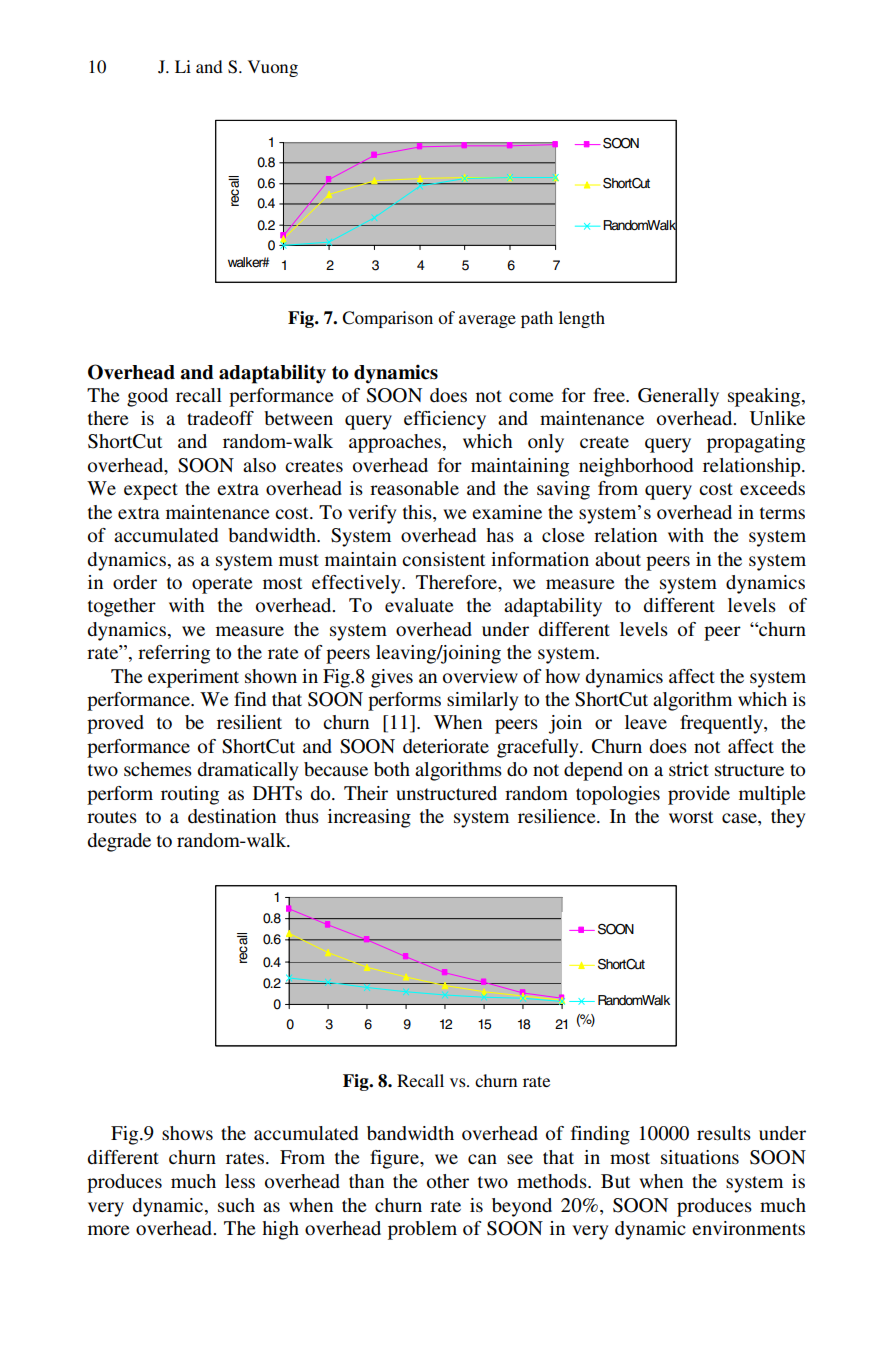  What do you see at coordinates (689, 769) in the screenshot?
I see `strict` at bounding box center [689, 769].
